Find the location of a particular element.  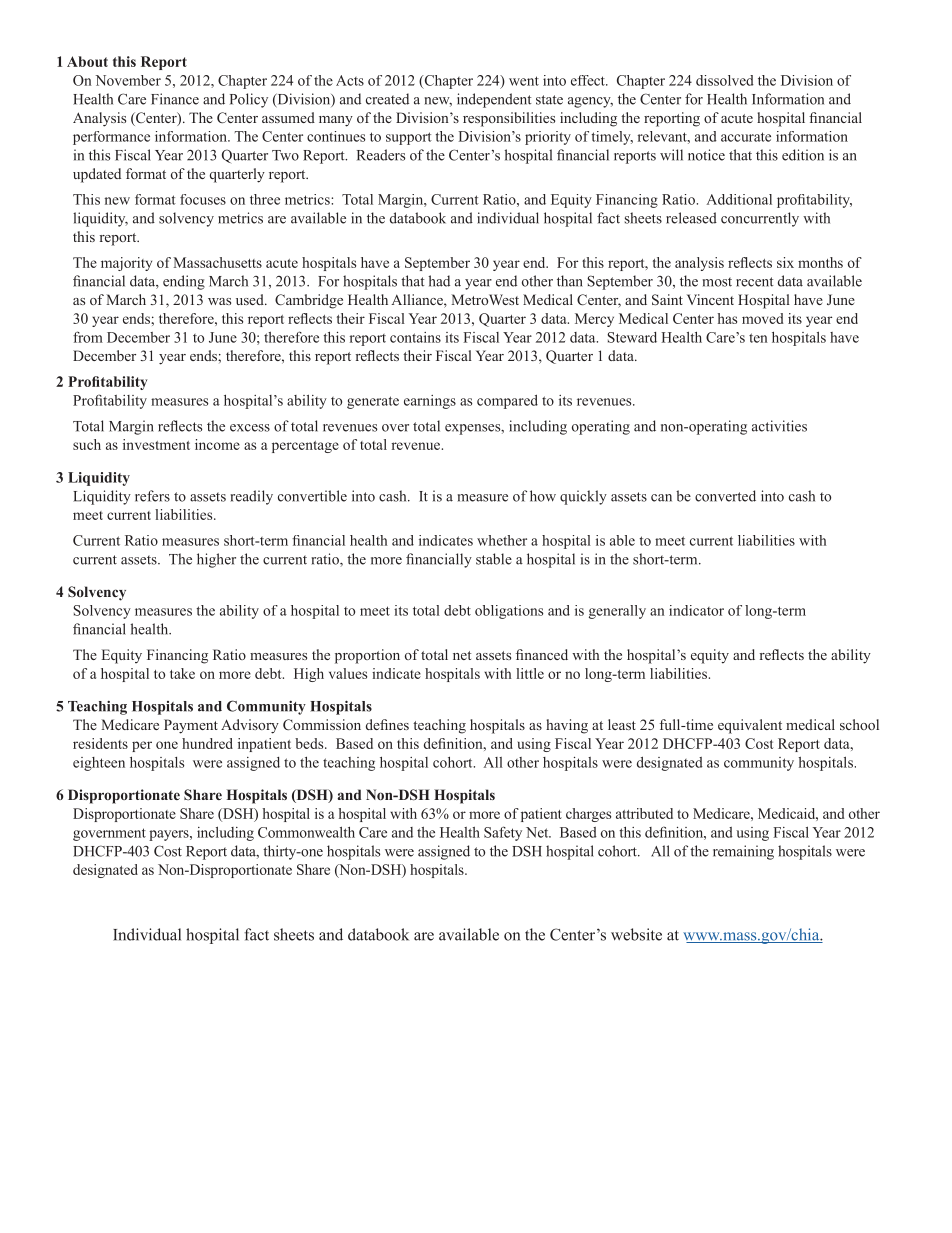

had is located at coordinates (439, 281).
